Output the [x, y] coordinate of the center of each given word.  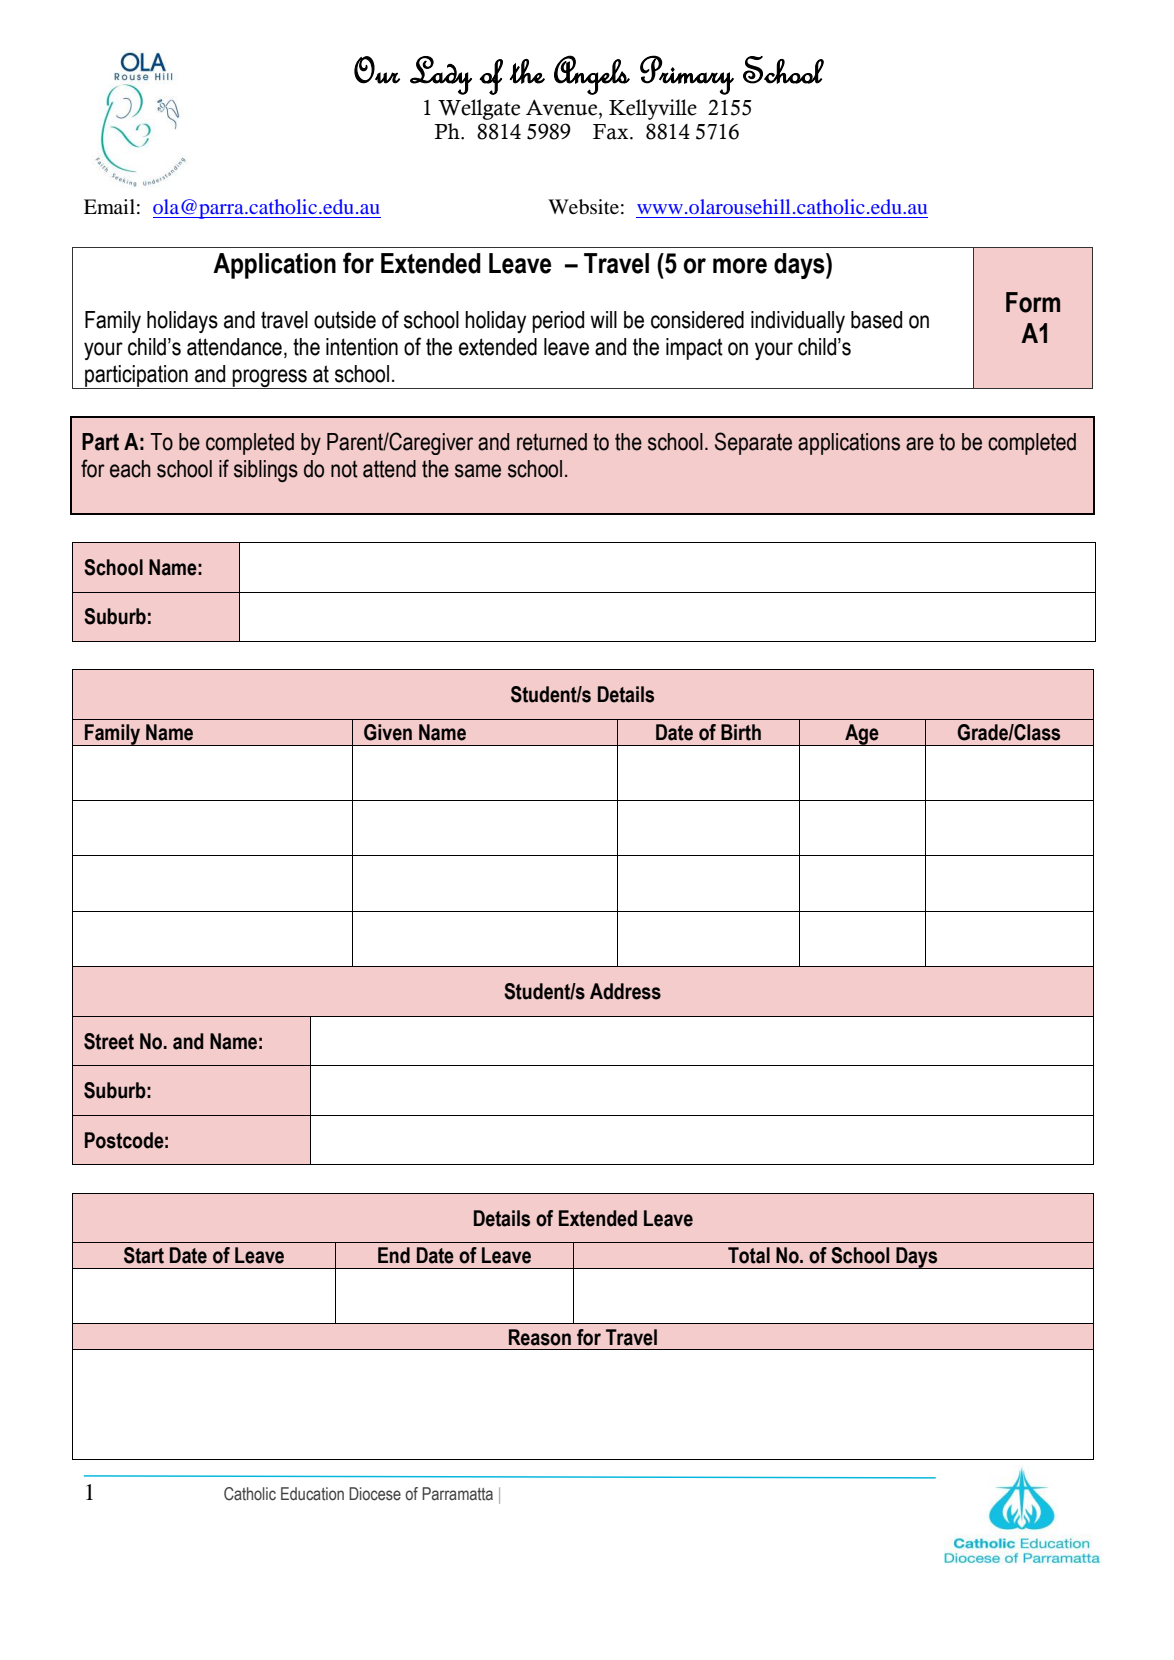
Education [312, 1494]
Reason [540, 1337]
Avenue [563, 107]
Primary [687, 75]
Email [109, 206]
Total [749, 1255]
